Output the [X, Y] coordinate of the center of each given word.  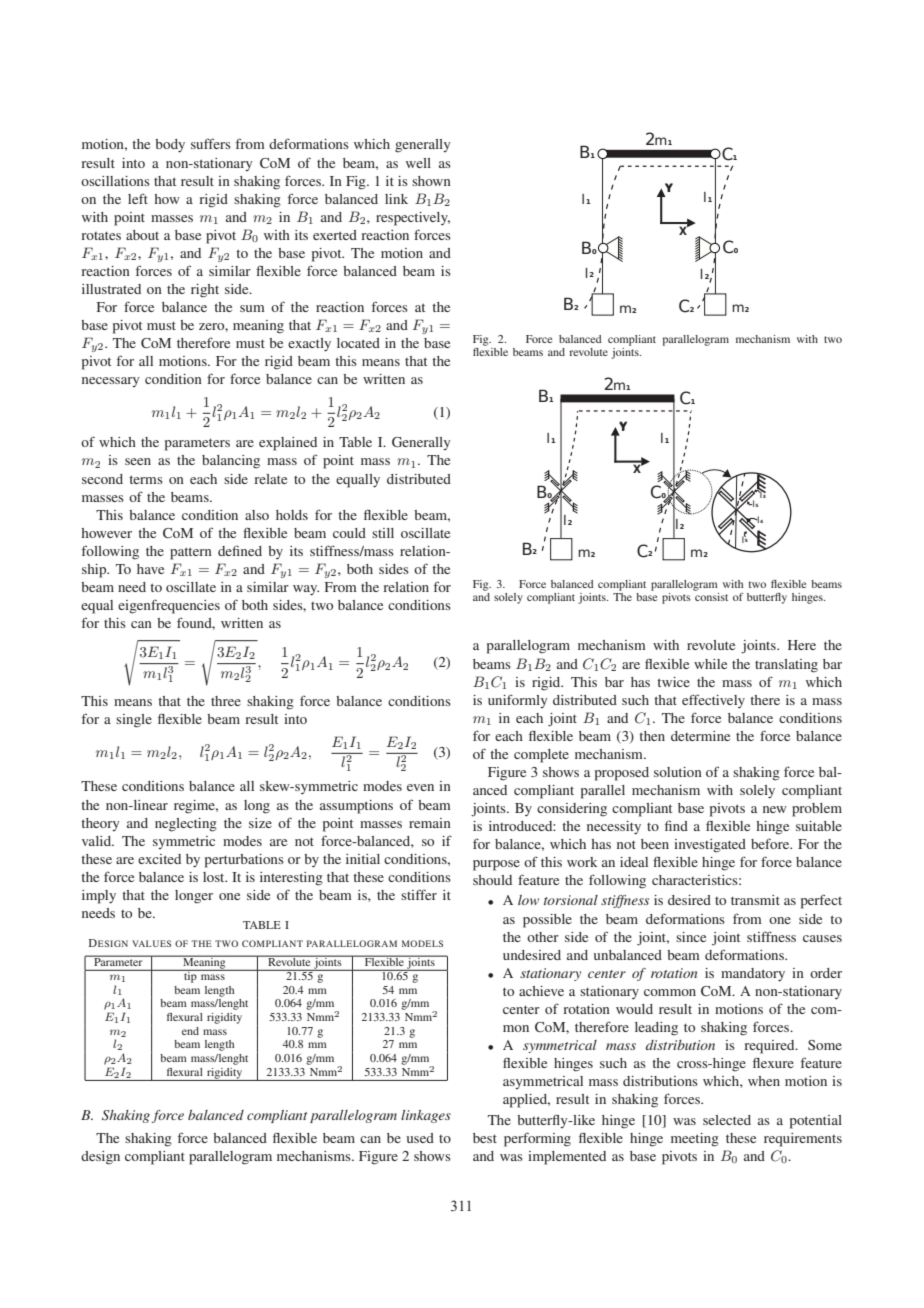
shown [431, 181]
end [190, 1031]
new [775, 809]
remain [430, 823]
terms [146, 479]
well [418, 163]
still [383, 533]
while [710, 664]
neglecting [186, 825]
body [170, 146]
